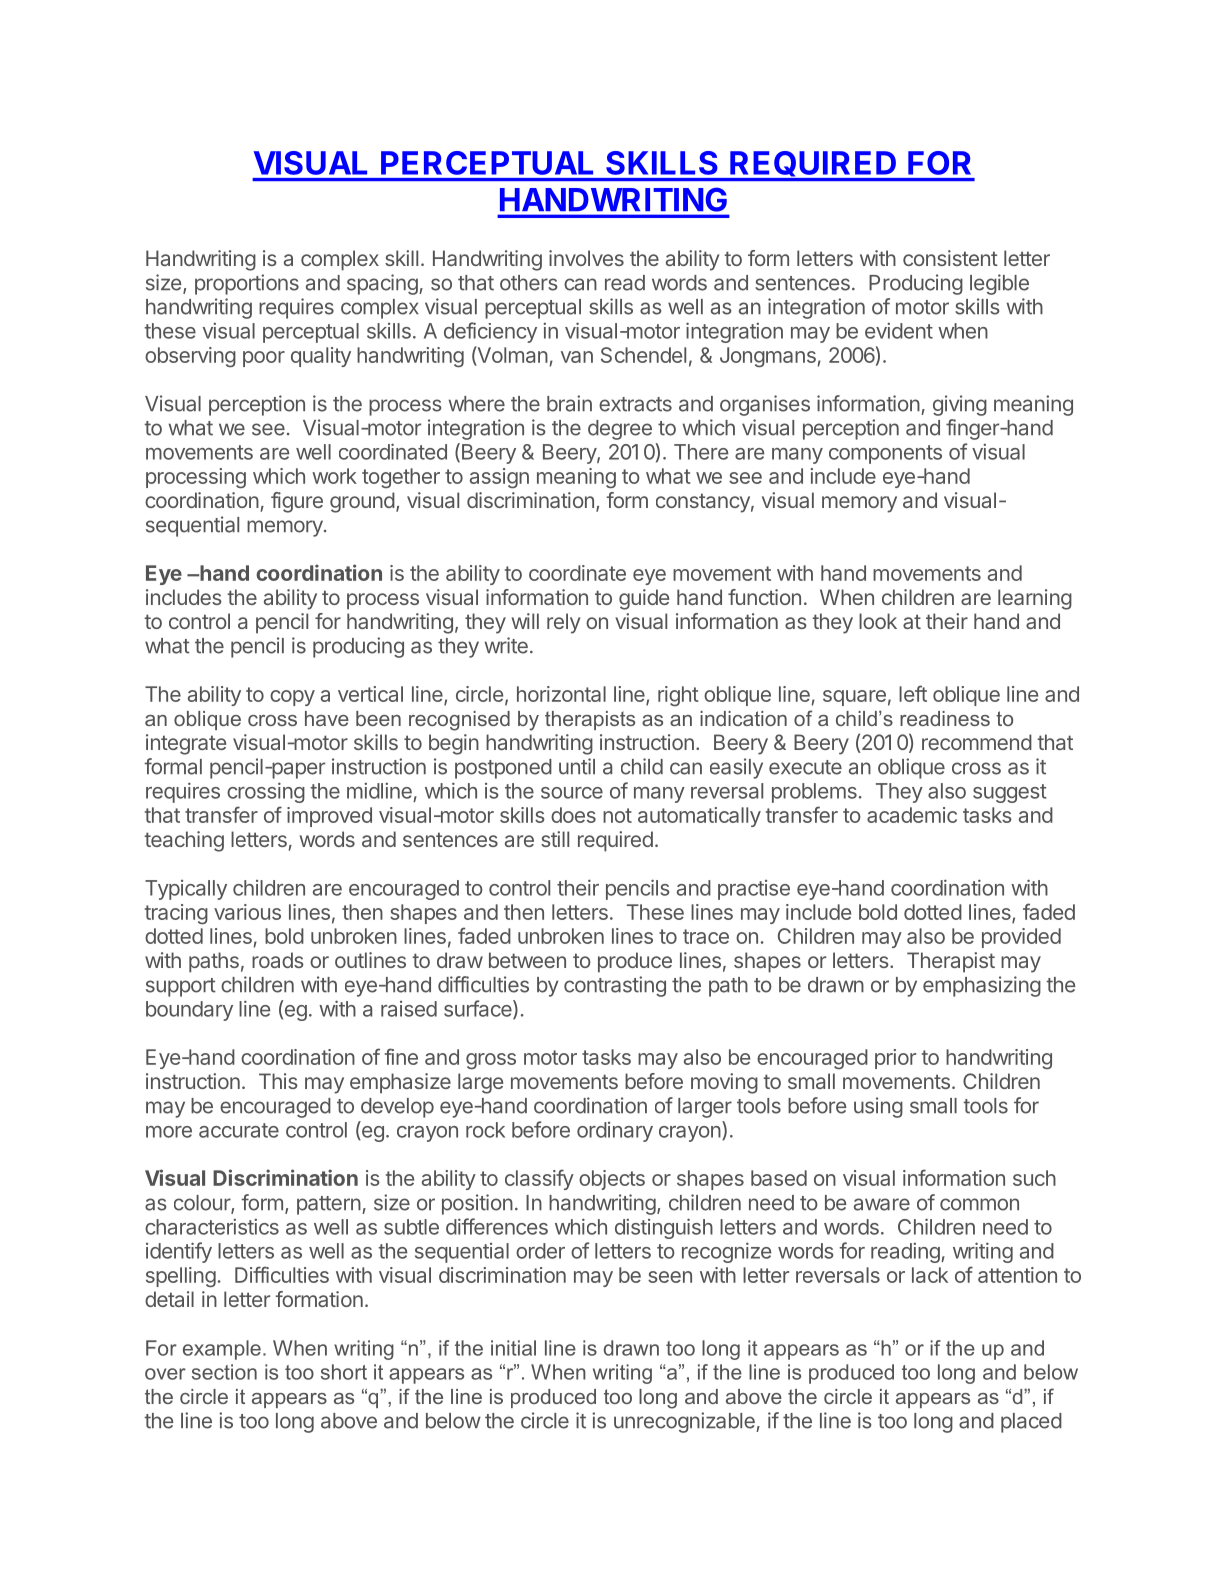 The height and width of the screenshot is (1588, 1227). Describe the element at coordinates (615, 1132) in the screenshot. I see `ordinary` at that location.
